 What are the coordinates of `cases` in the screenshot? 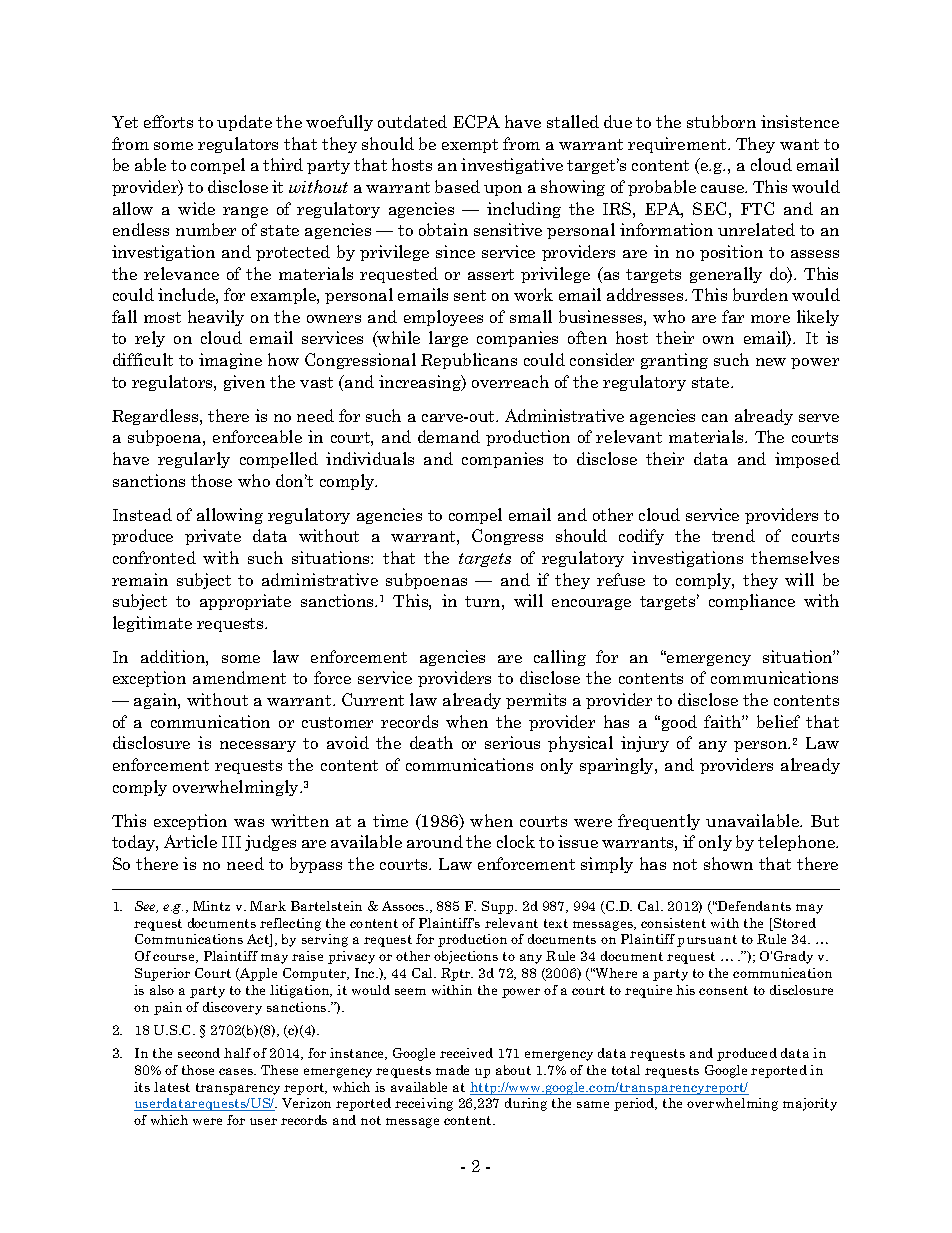 It's located at (237, 1071).
